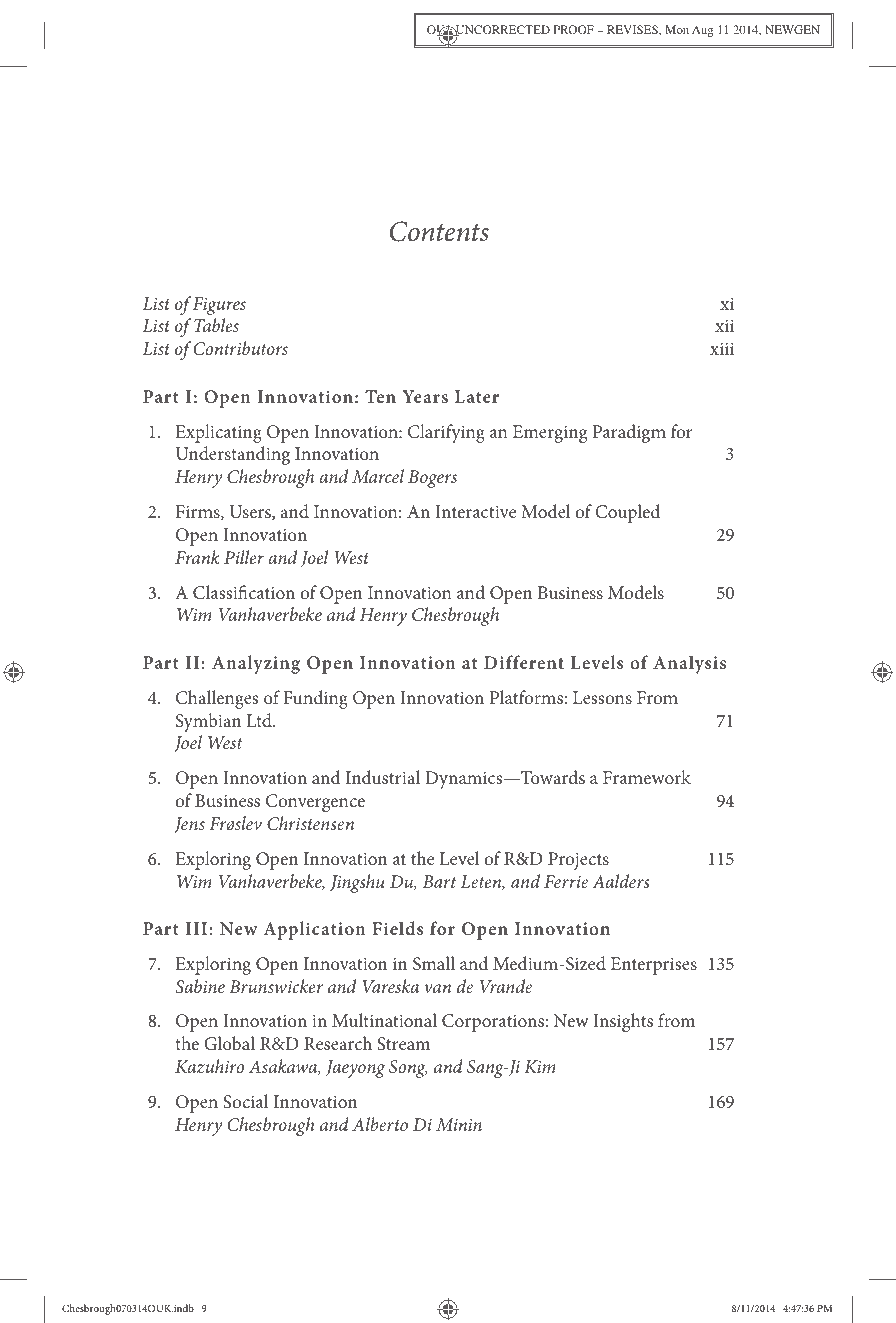  I want to click on Minin, so click(459, 1124).
